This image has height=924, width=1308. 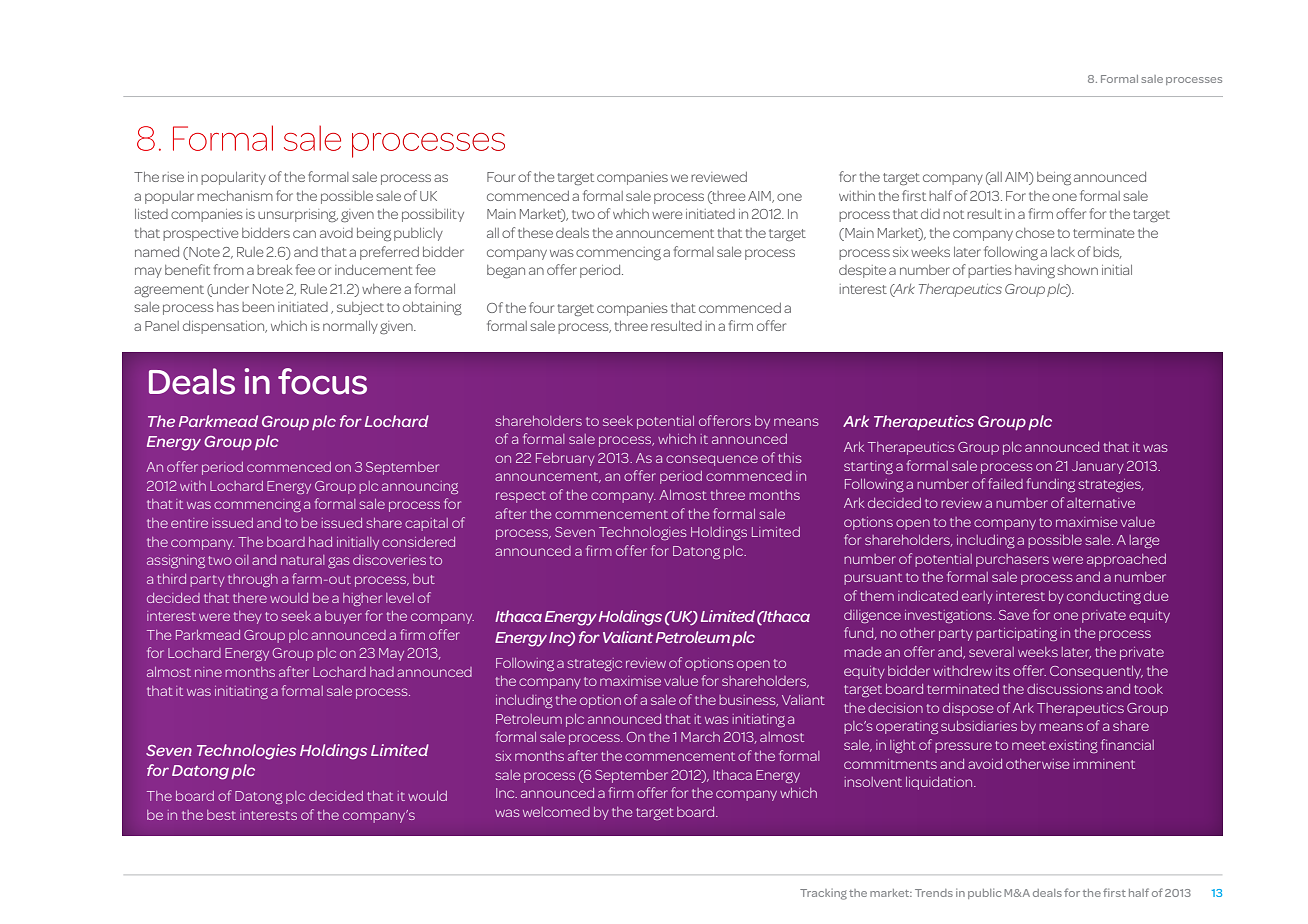 I want to click on mechanism, so click(x=235, y=196).
